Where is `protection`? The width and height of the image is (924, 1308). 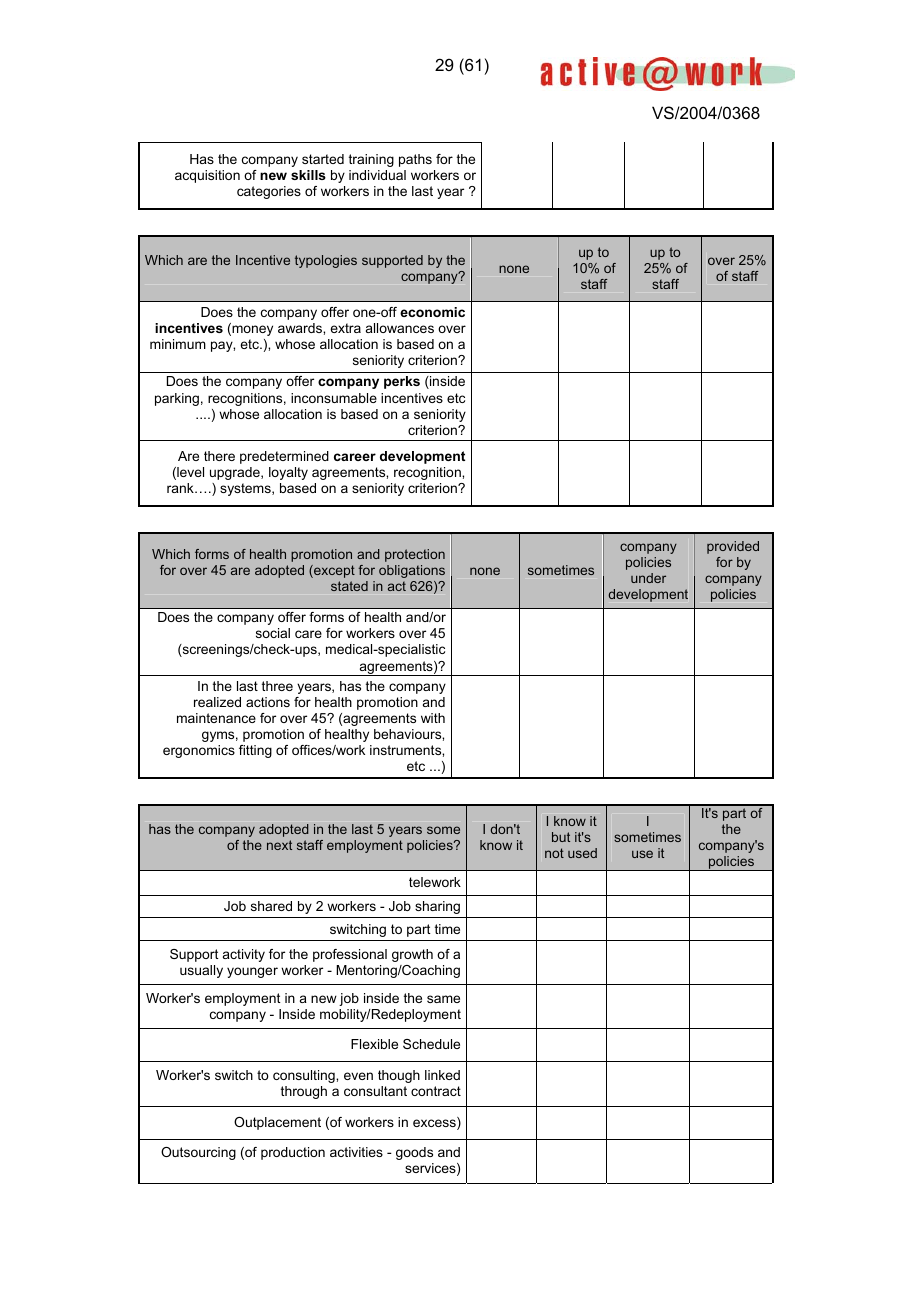 protection is located at coordinates (415, 555).
